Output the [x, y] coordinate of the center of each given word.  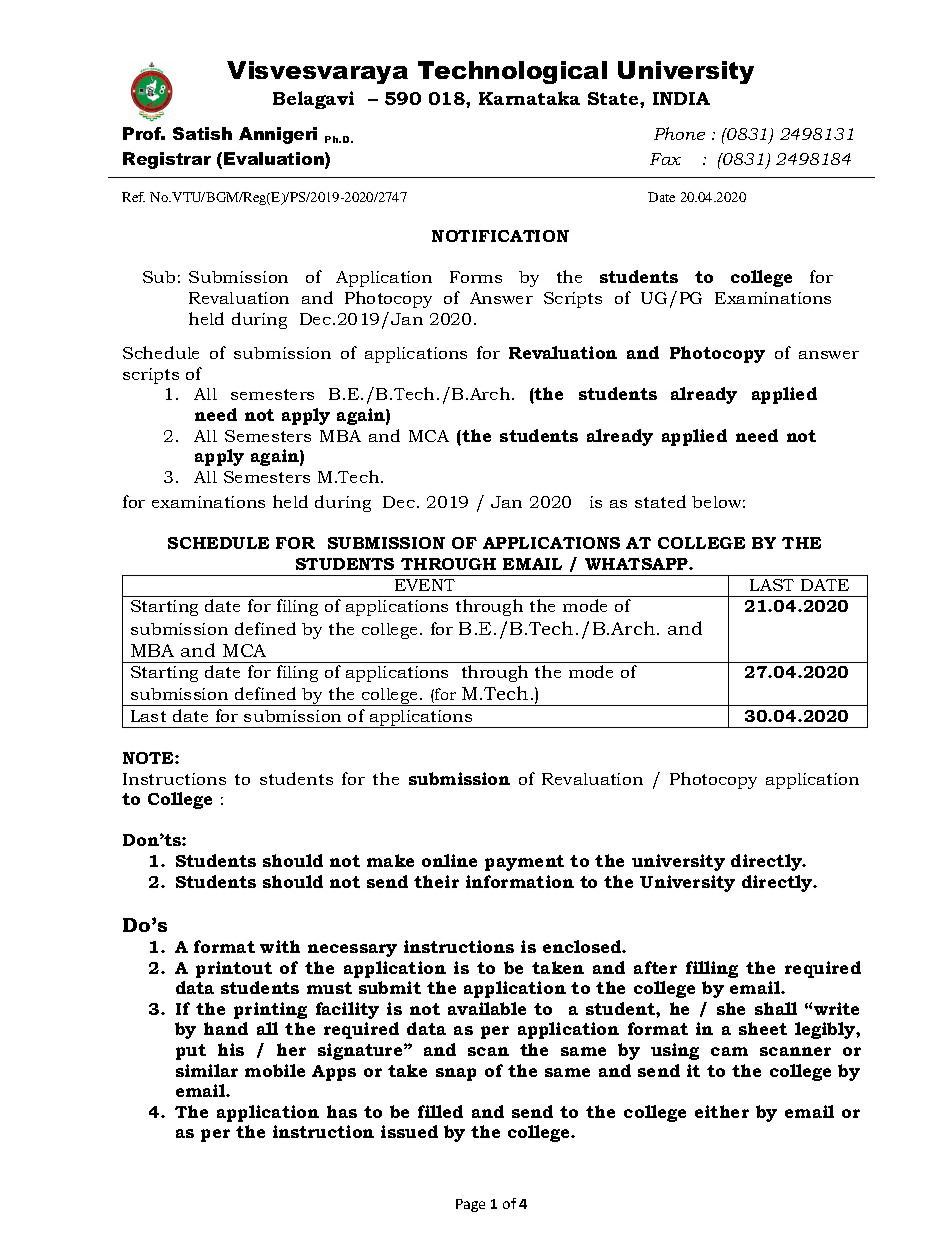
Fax [665, 159]
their [436, 881]
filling [712, 969]
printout [234, 969]
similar [207, 1070]
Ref [133, 197]
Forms [476, 277]
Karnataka [529, 98]
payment [524, 863]
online [449, 860]
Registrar [167, 160]
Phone [679, 133]
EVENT [425, 585]
